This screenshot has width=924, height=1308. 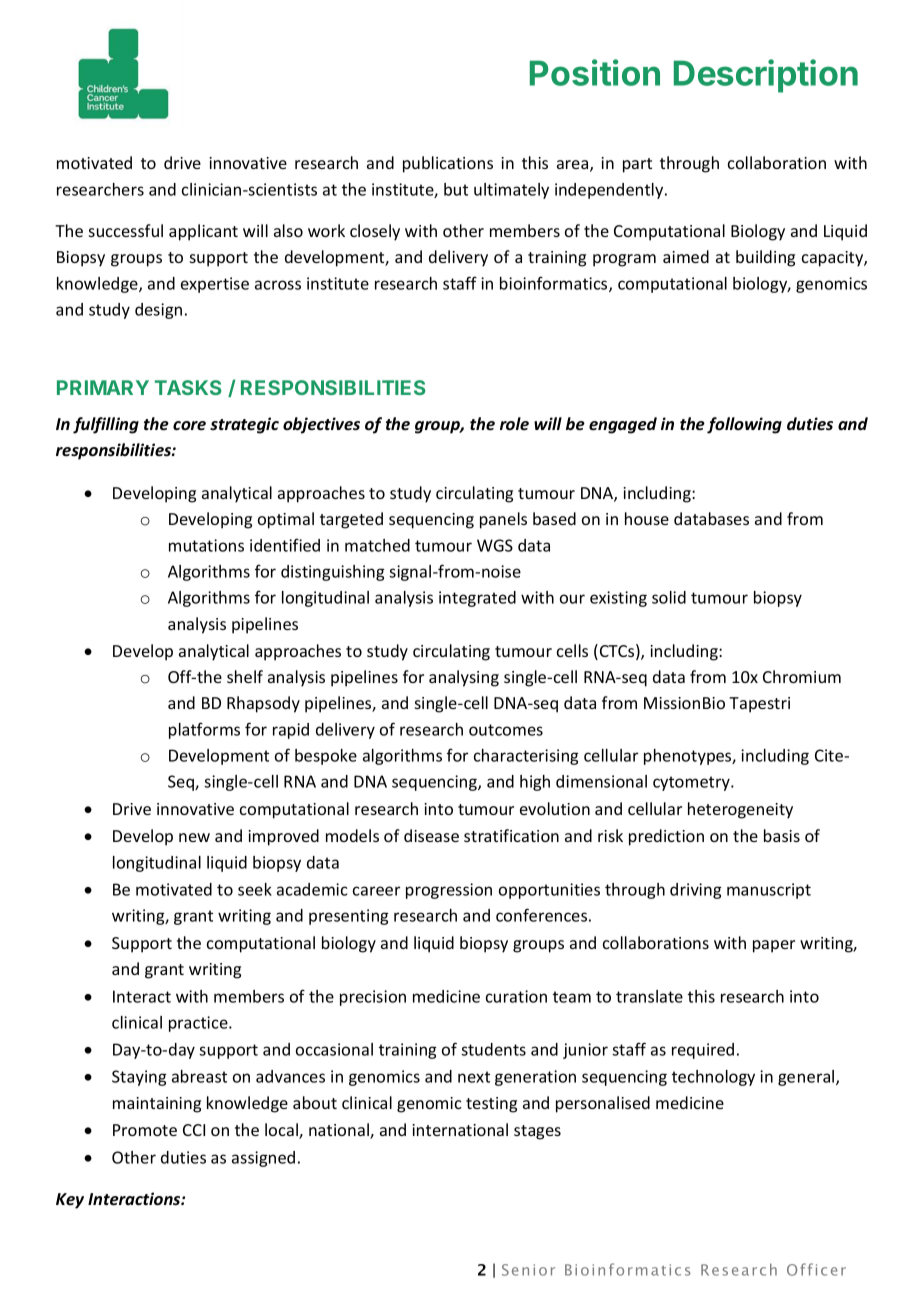 What do you see at coordinates (448, 164) in the screenshot?
I see `publications` at bounding box center [448, 164].
